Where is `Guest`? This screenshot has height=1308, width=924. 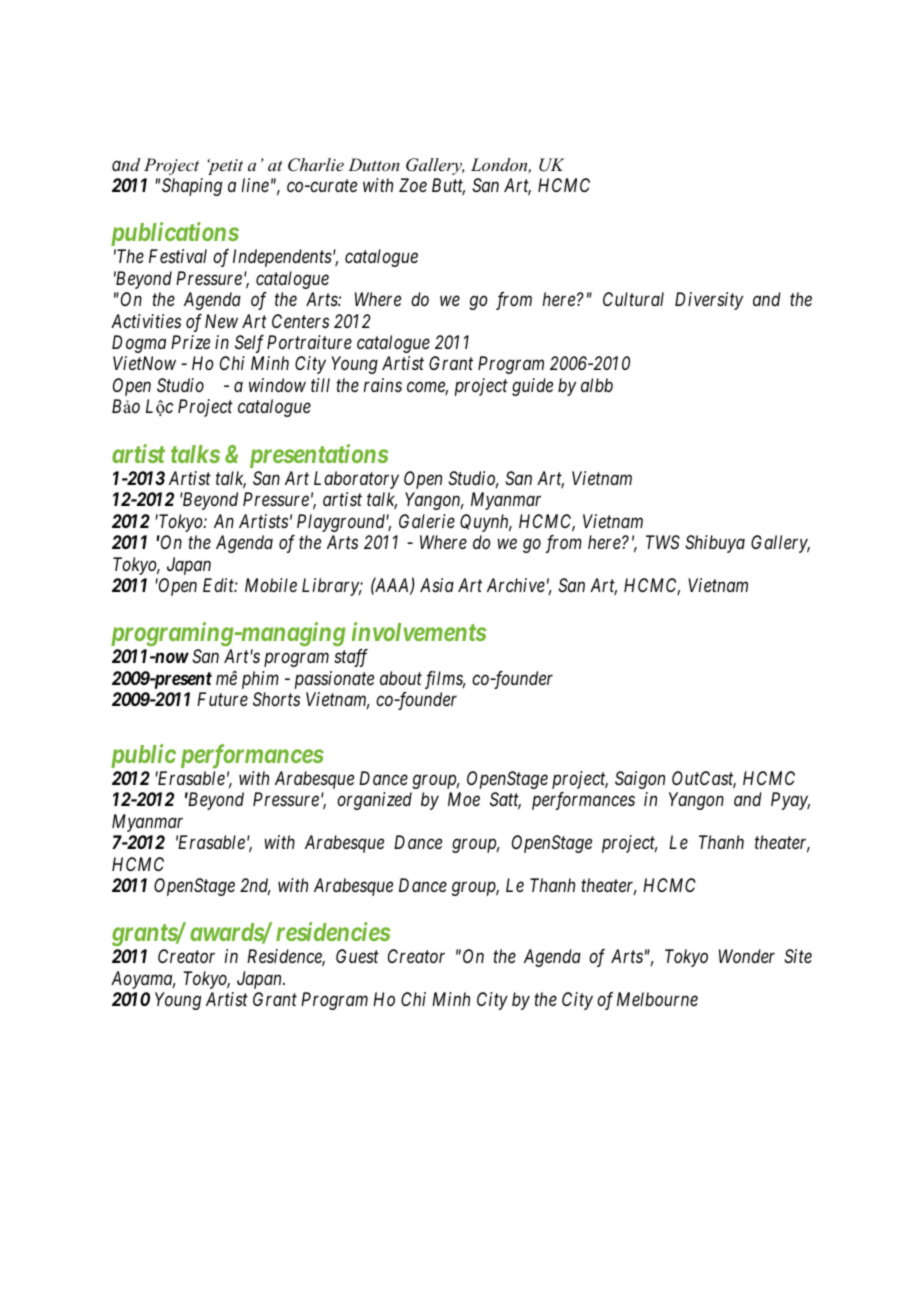 Guest is located at coordinates (357, 956).
